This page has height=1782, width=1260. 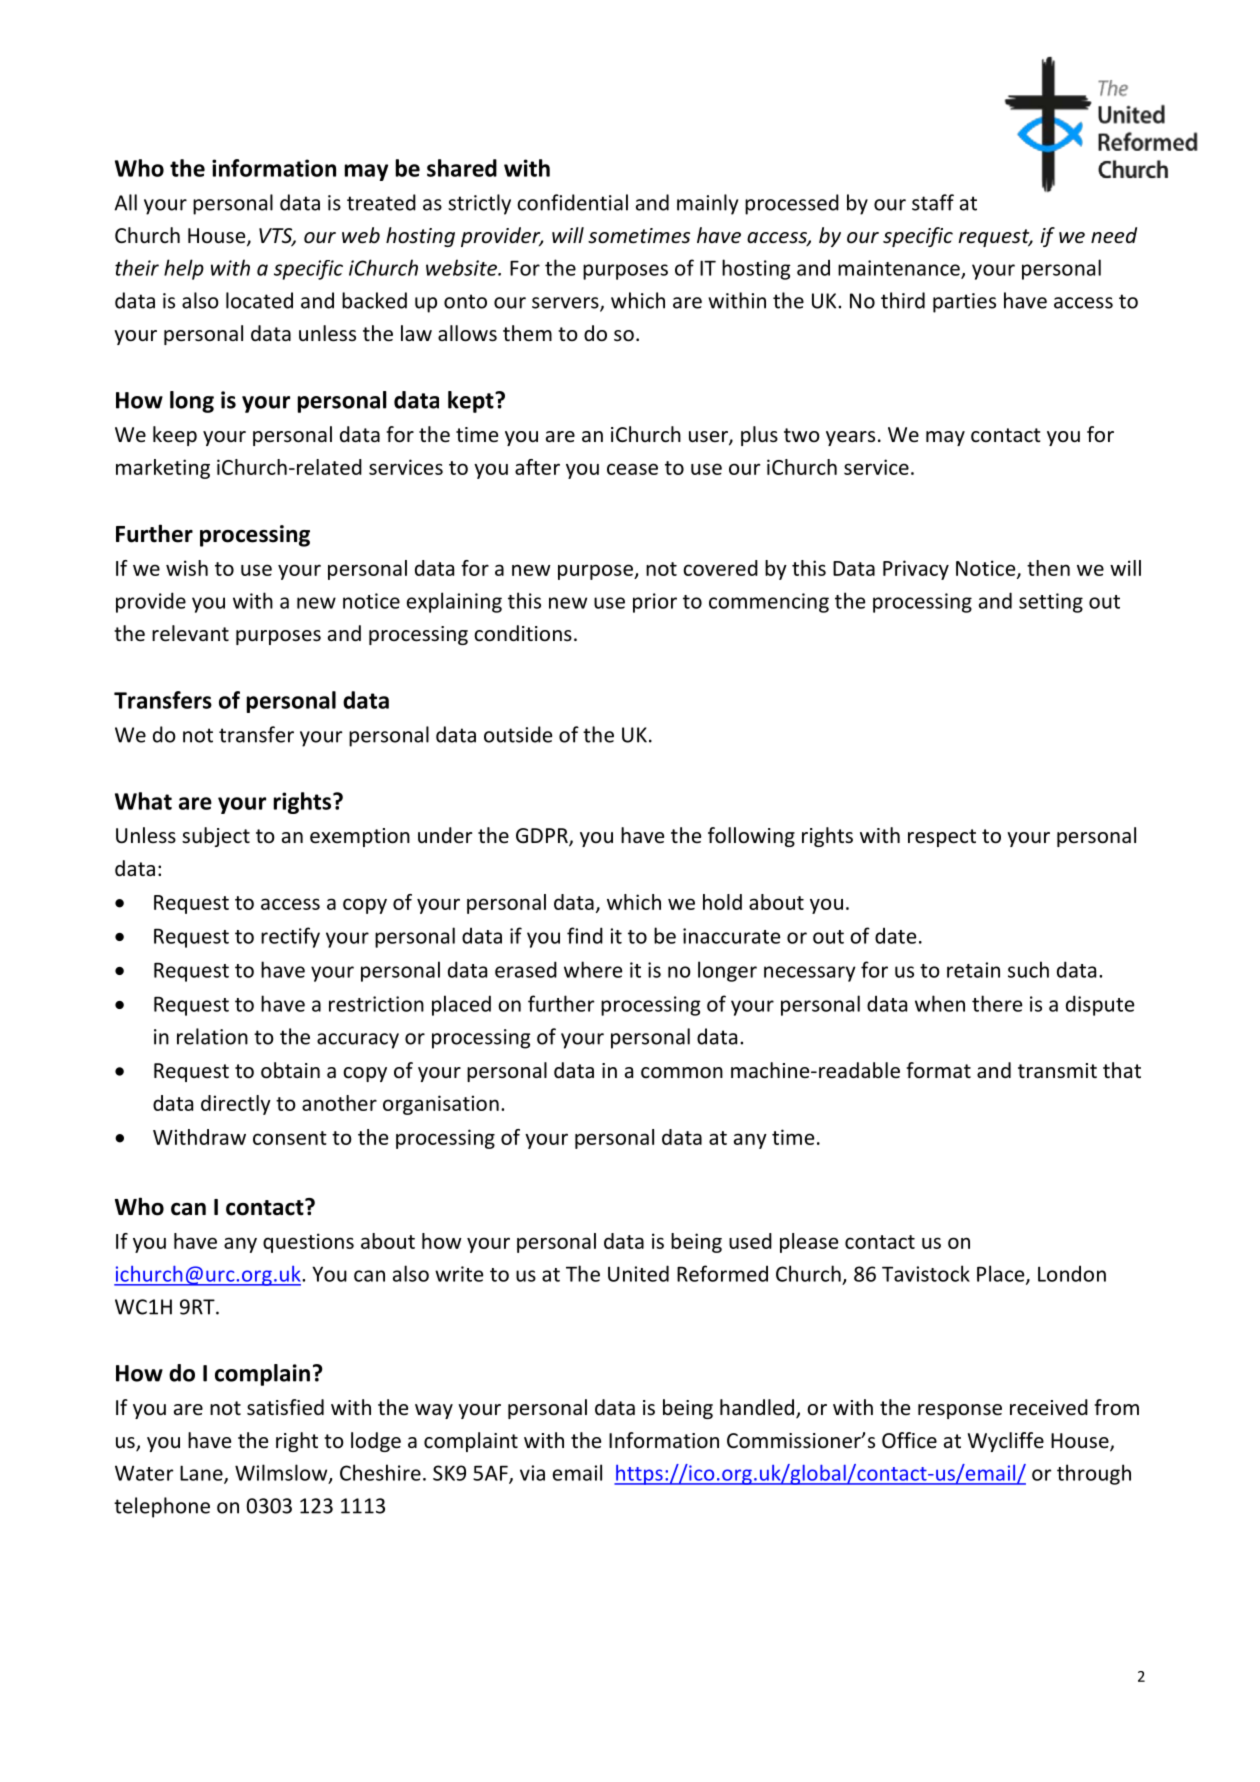 I want to click on help, so click(x=184, y=269).
